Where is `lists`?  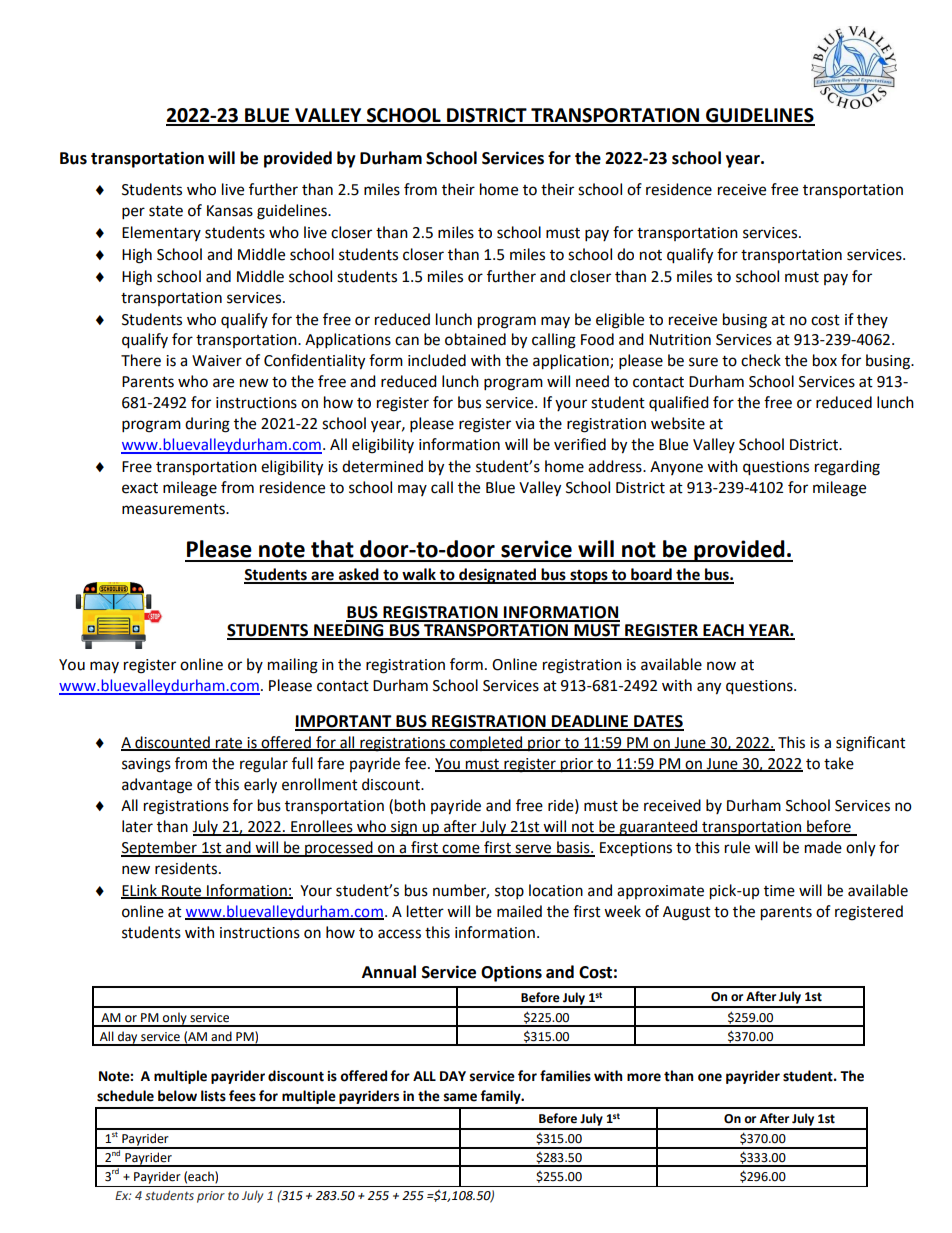
lists is located at coordinates (213, 1096).
